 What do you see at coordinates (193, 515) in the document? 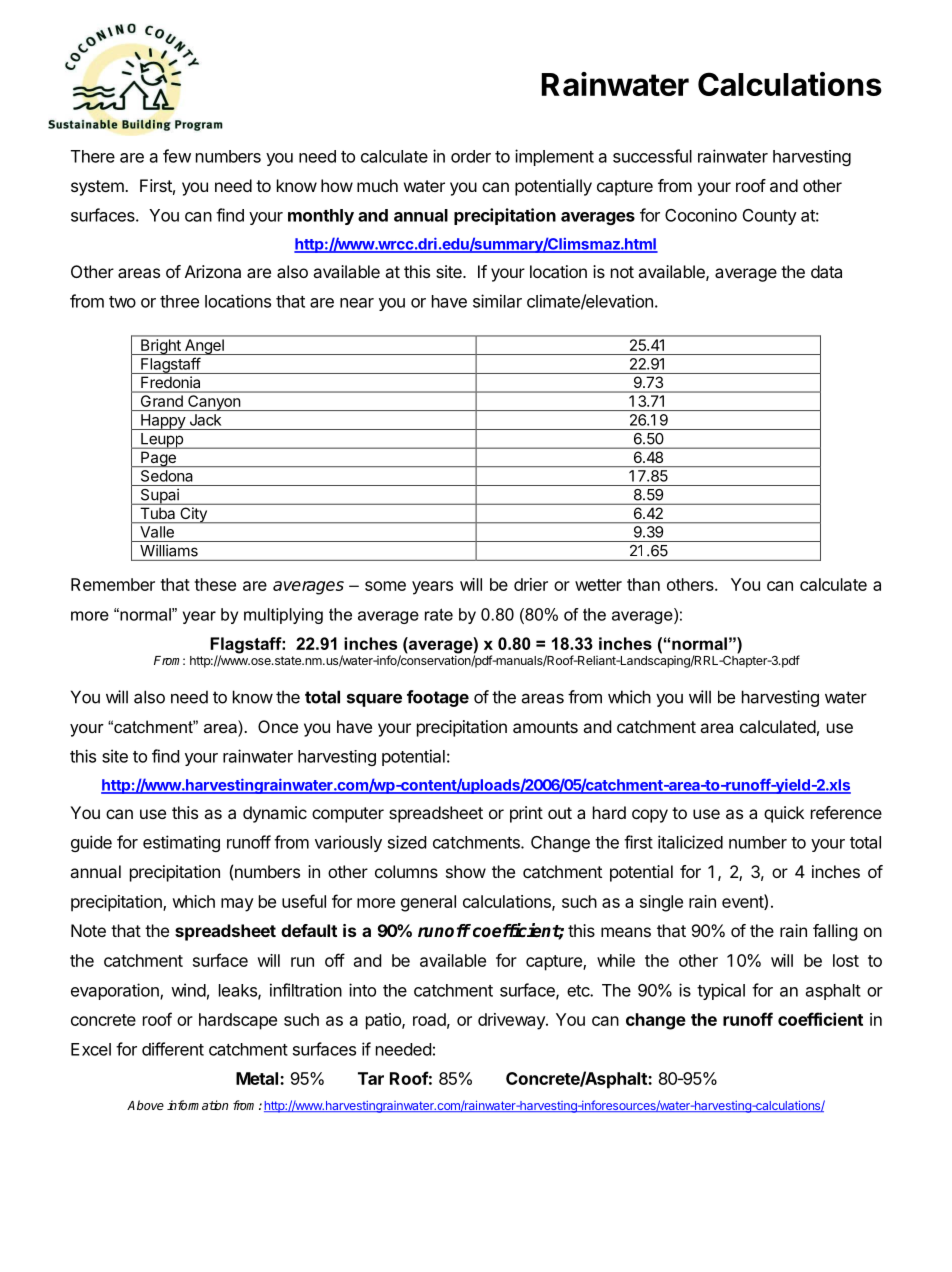
I see `City` at bounding box center [193, 515].
